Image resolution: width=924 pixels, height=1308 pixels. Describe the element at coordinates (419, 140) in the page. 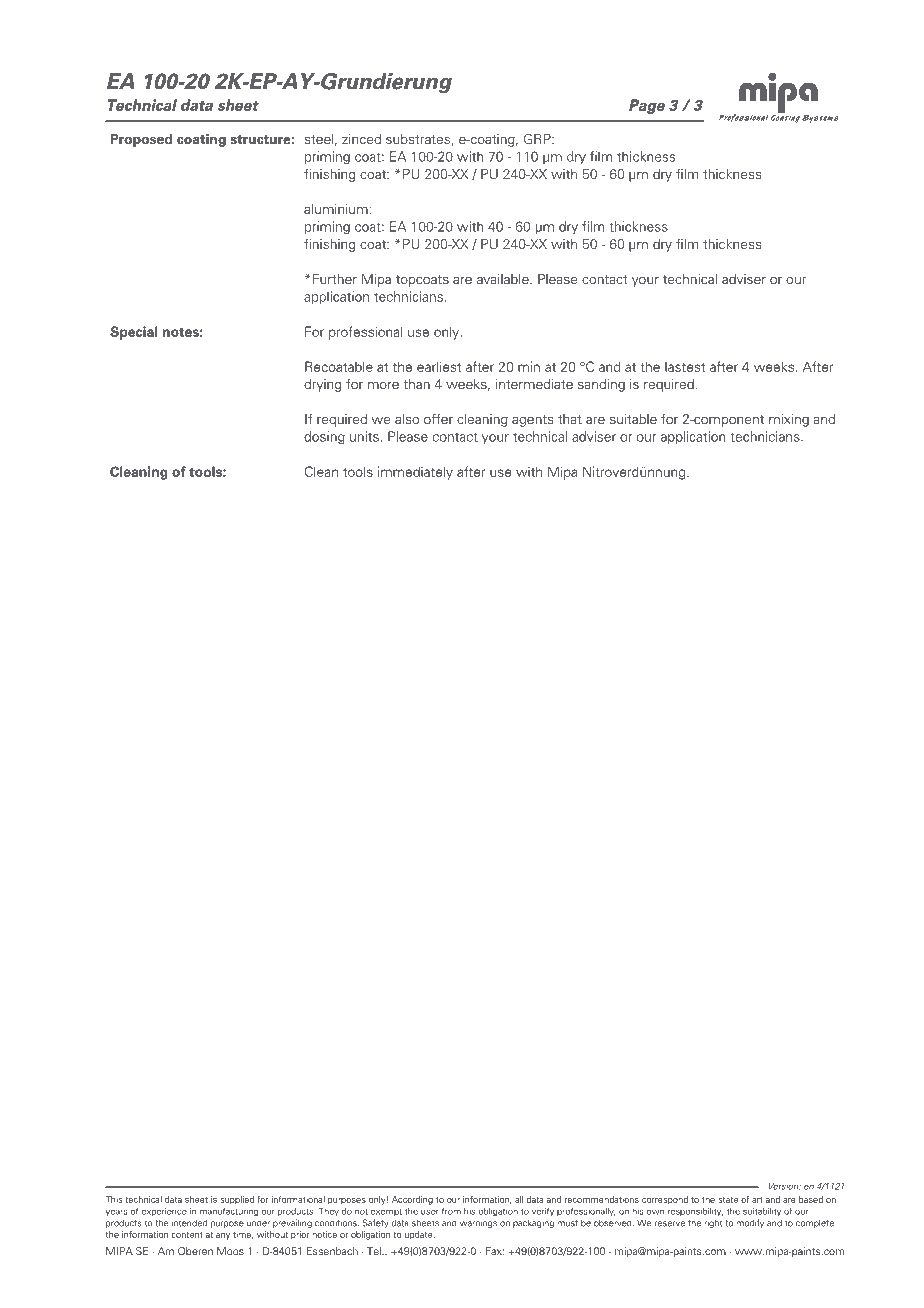

I see `substrates` at that location.
